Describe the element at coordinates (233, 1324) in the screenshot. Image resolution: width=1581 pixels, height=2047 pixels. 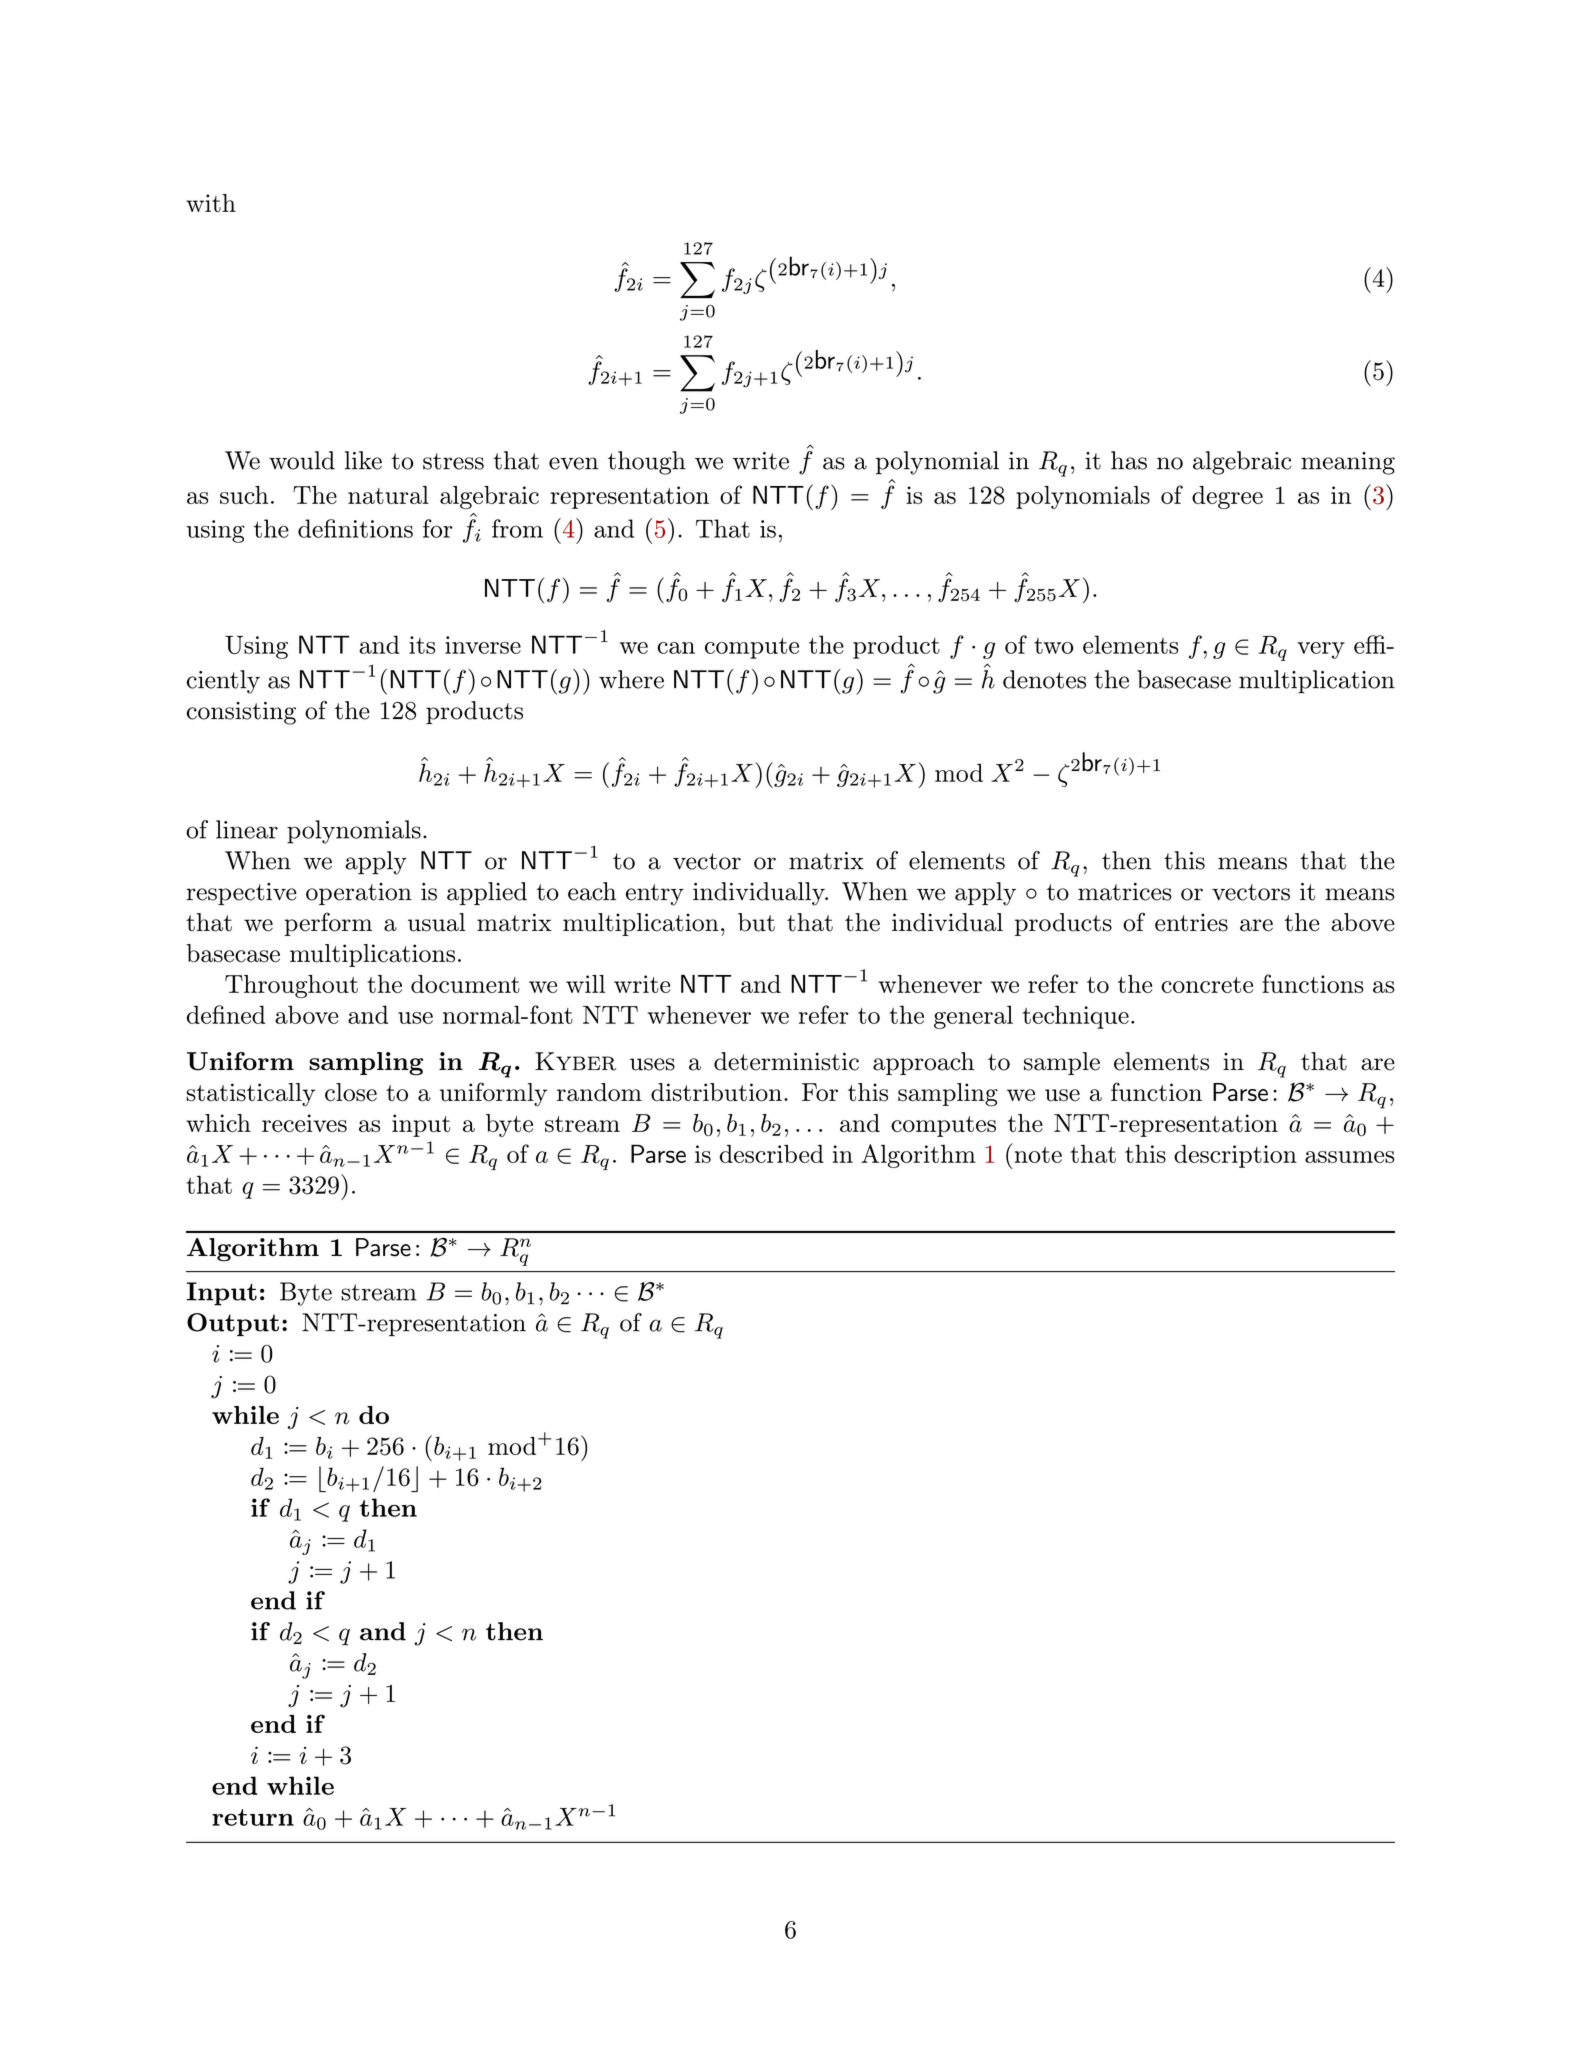
I see `Output` at that location.
